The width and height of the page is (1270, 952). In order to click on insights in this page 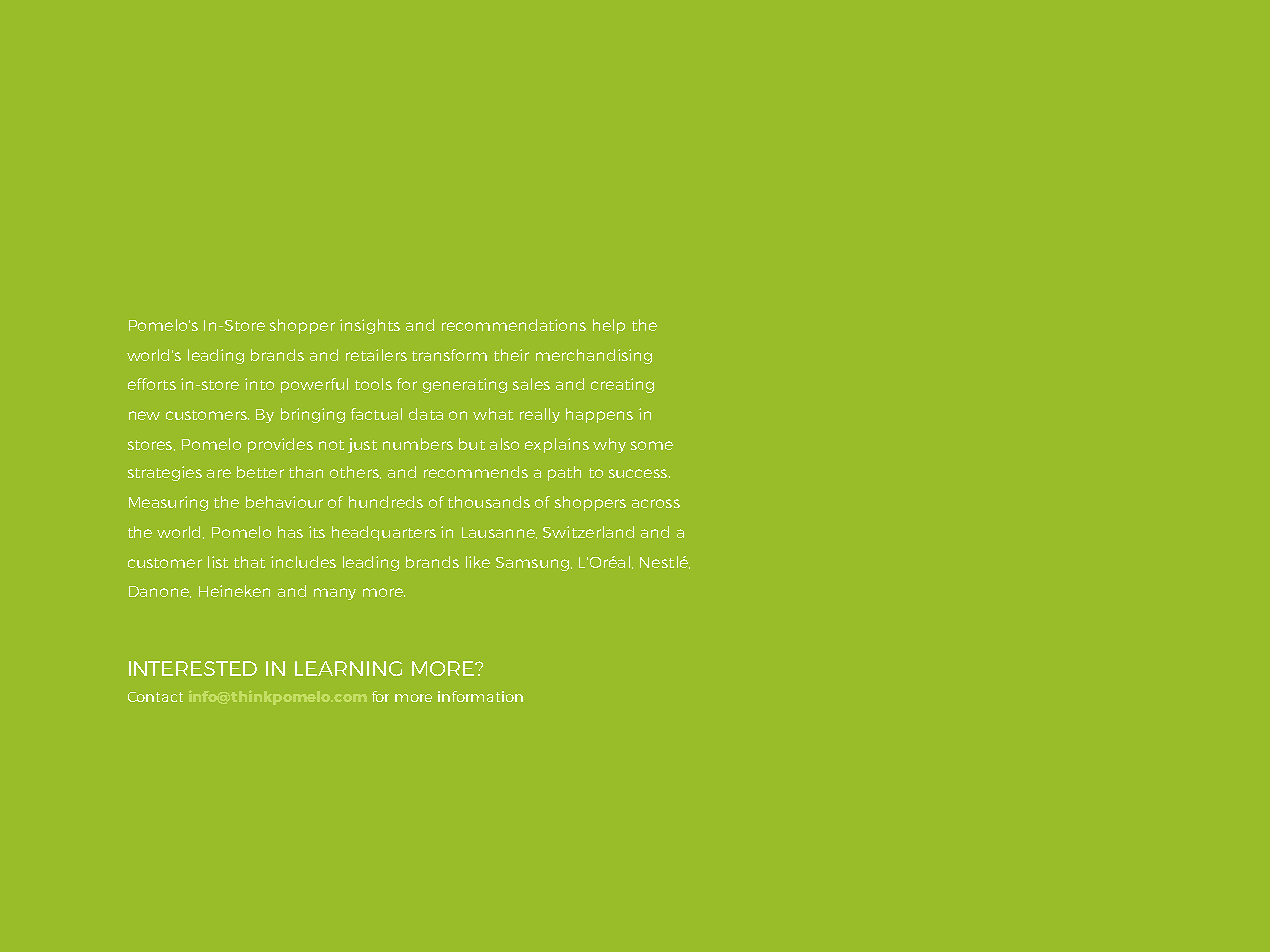, I will do `click(370, 326)`.
